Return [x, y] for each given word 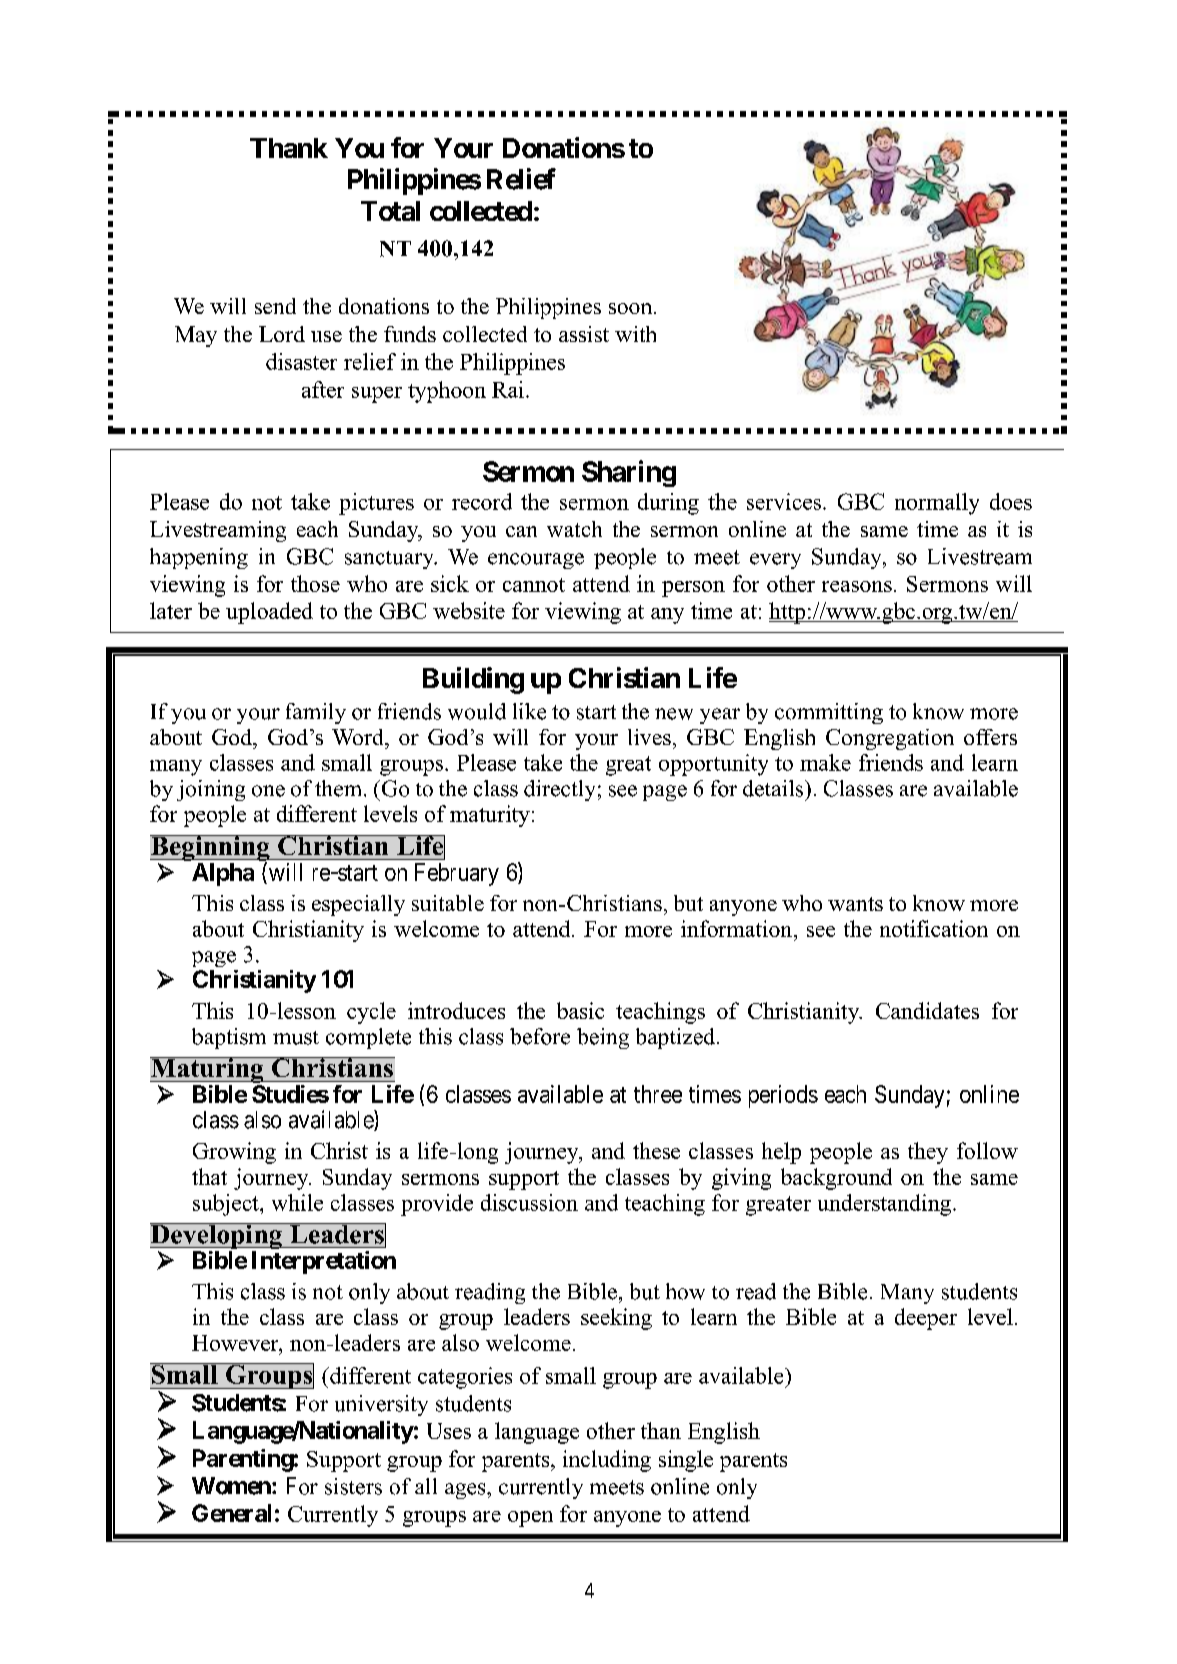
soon [632, 308]
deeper [926, 1319]
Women [232, 1486]
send [275, 306]
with [635, 334]
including [607, 1461]
